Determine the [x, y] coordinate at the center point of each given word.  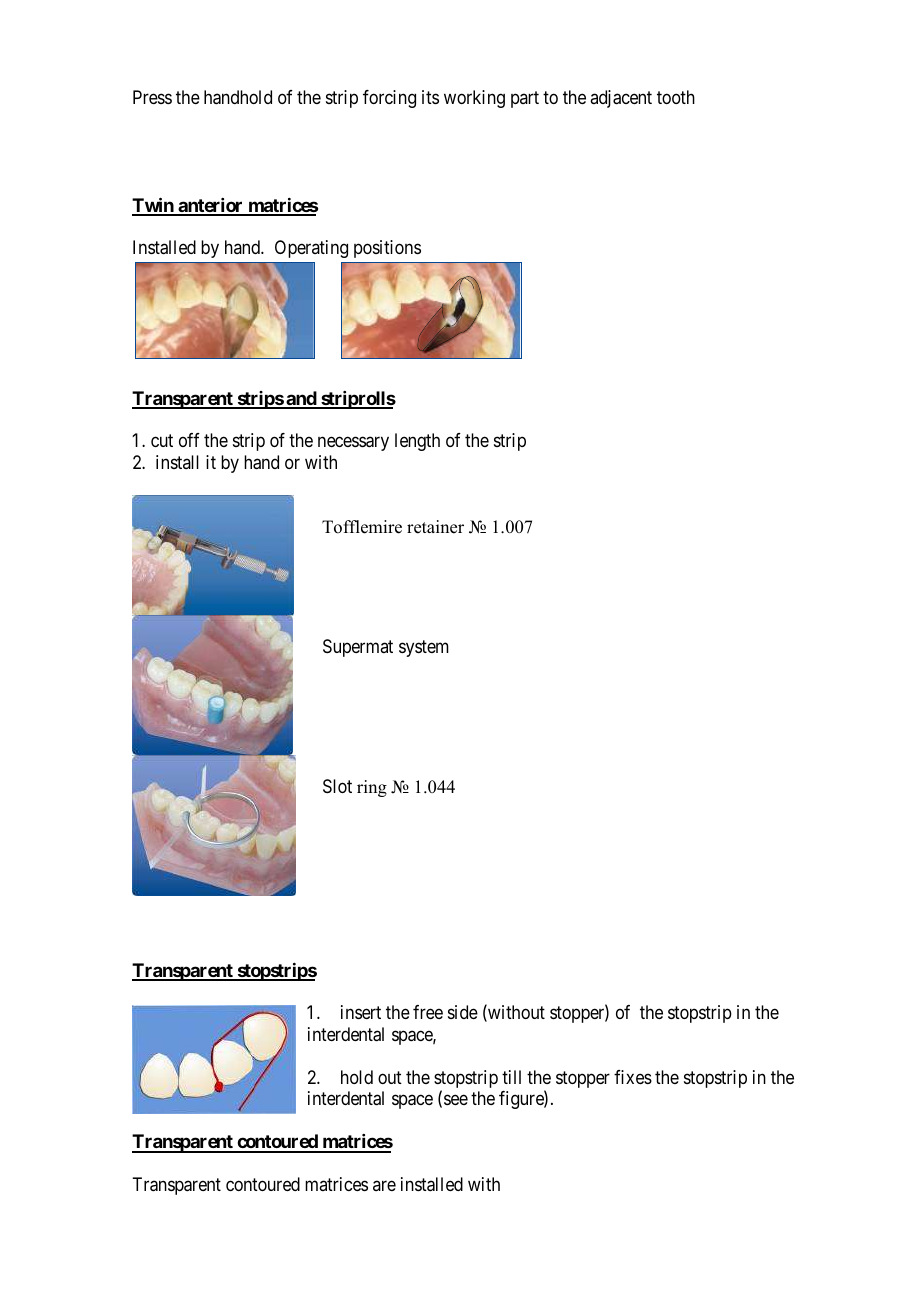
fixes [633, 1077]
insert [361, 1012]
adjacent [621, 99]
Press [152, 97]
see [456, 1100]
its [430, 97]
